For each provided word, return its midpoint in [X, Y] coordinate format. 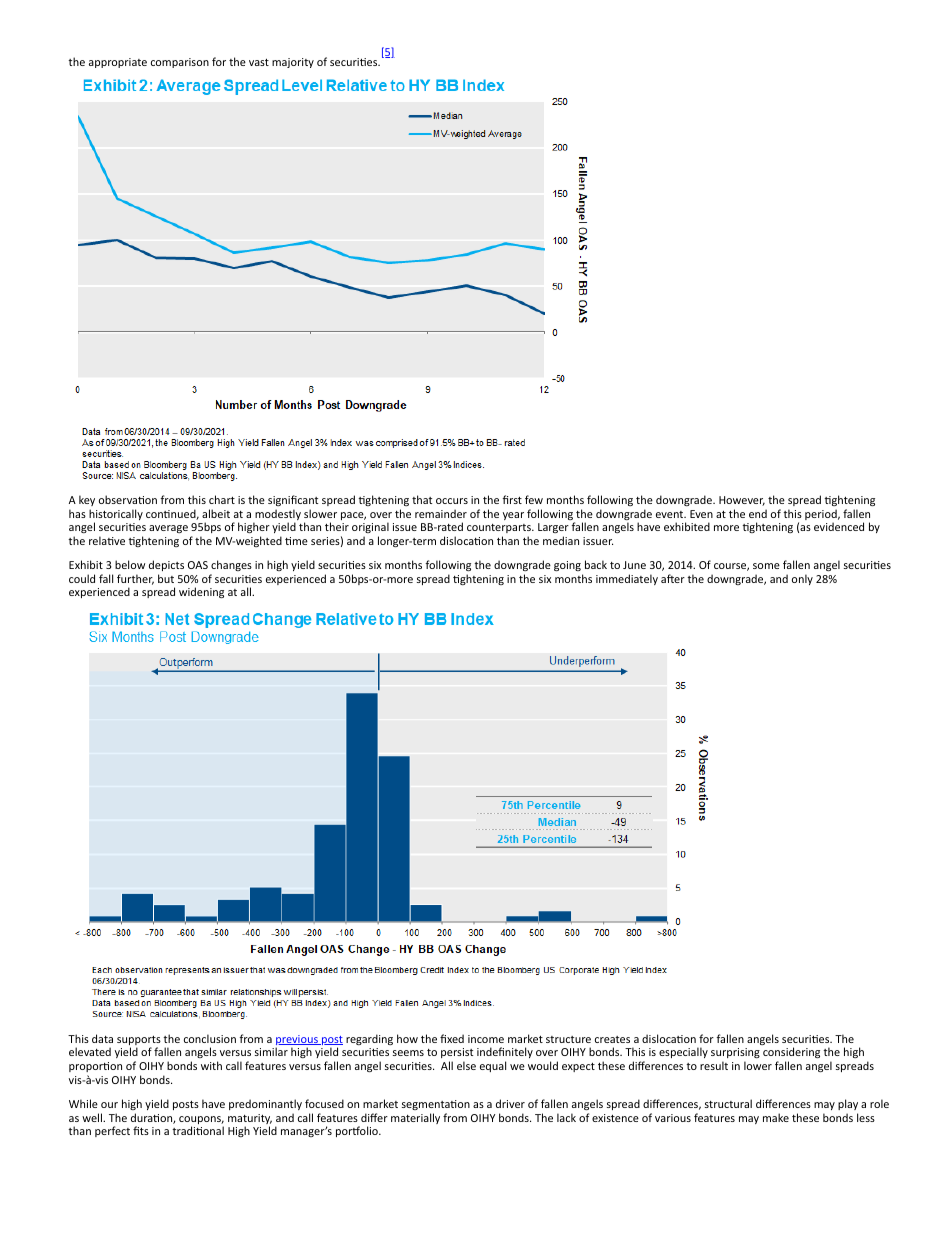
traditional [198, 1130]
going [567, 566]
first [512, 499]
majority [293, 63]
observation [128, 499]
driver [510, 1103]
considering [791, 1054]
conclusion [210, 1038]
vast [259, 62]
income [486, 1039]
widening [201, 592]
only [802, 579]
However [742, 501]
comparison [180, 63]
